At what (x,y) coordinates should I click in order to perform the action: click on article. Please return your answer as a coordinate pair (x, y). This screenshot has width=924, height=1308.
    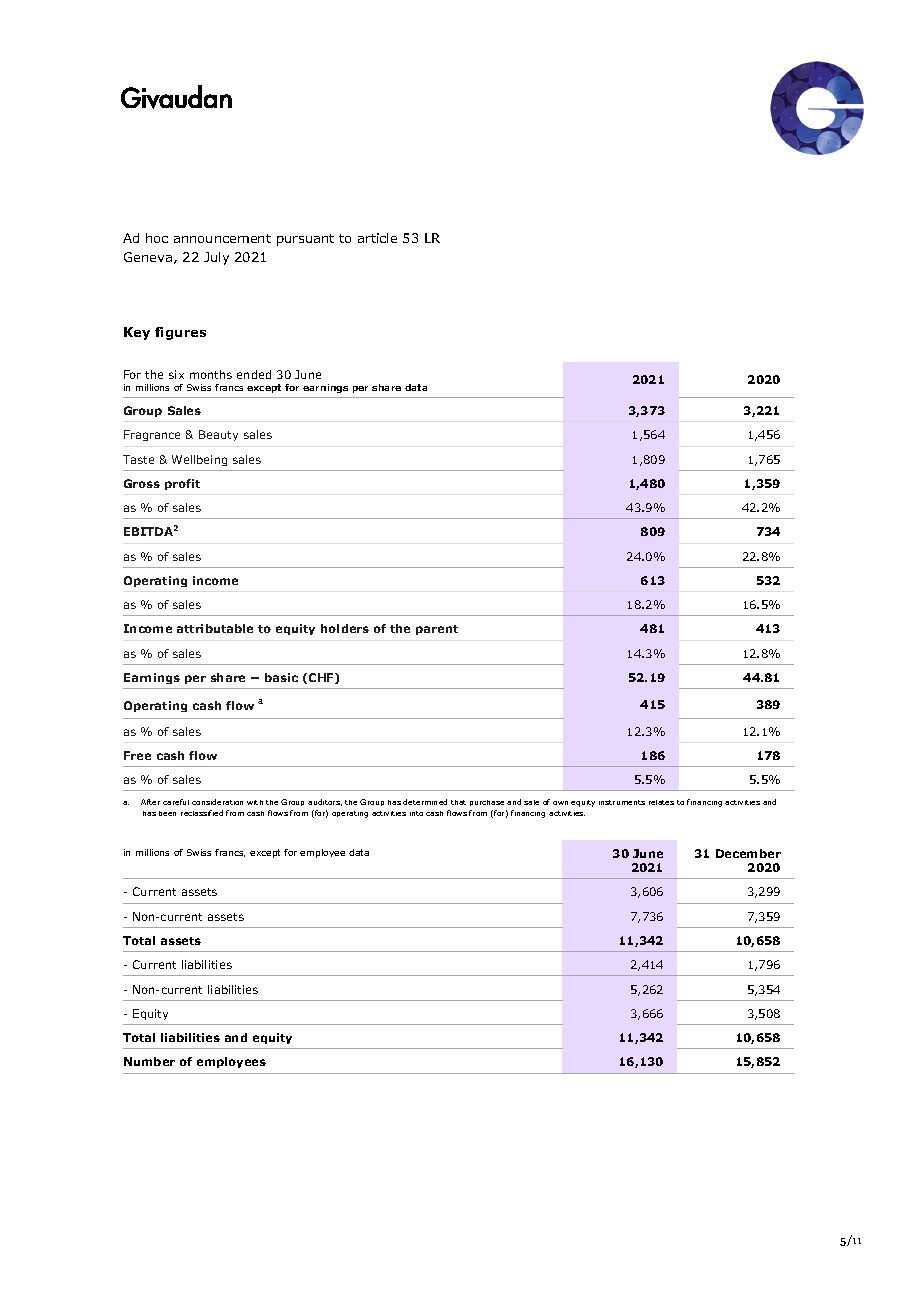
    Looking at the image, I should click on (377, 238).
